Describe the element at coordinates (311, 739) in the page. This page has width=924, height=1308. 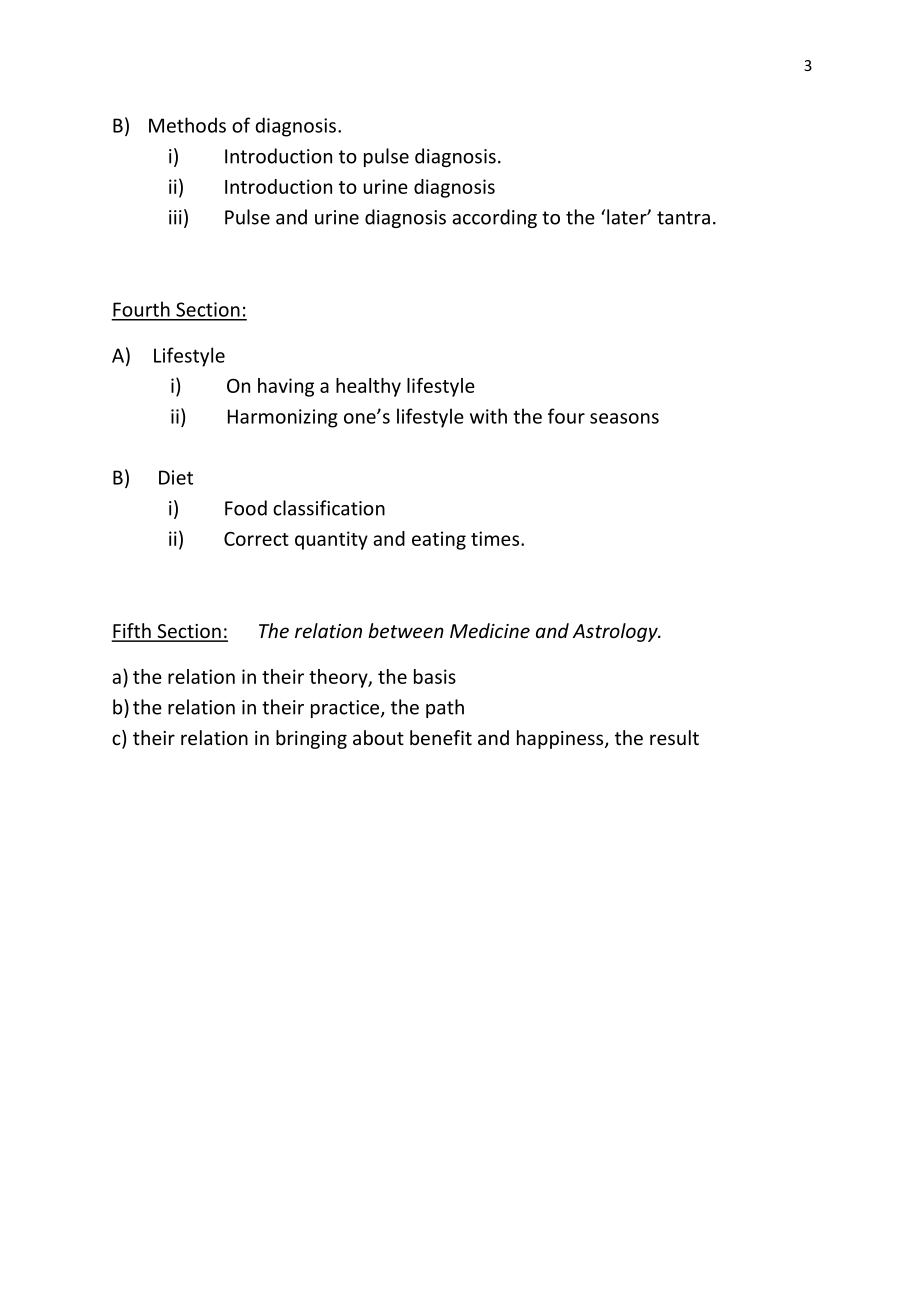
I see `bringing` at that location.
